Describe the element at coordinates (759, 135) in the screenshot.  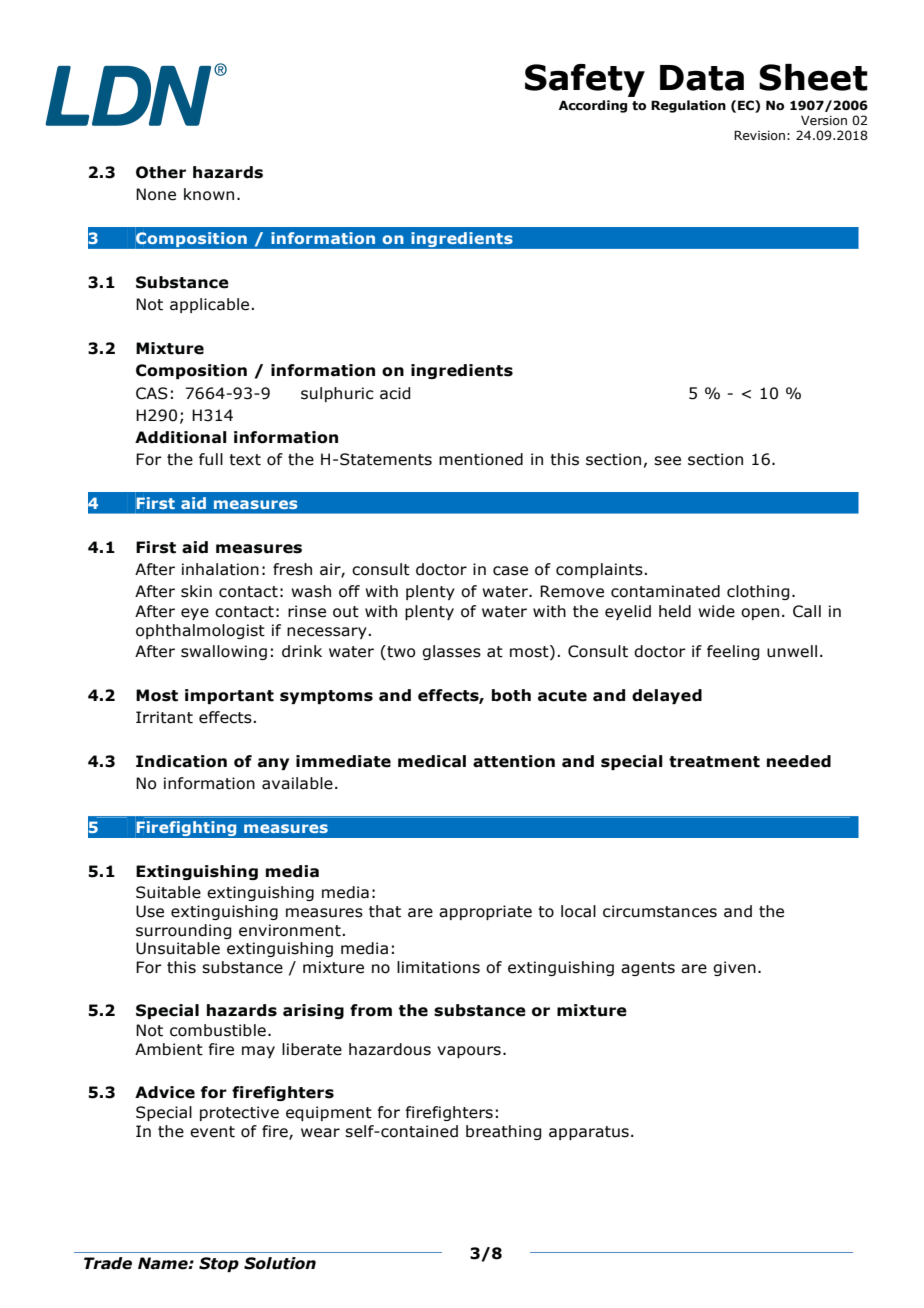
I see `Revision` at that location.
